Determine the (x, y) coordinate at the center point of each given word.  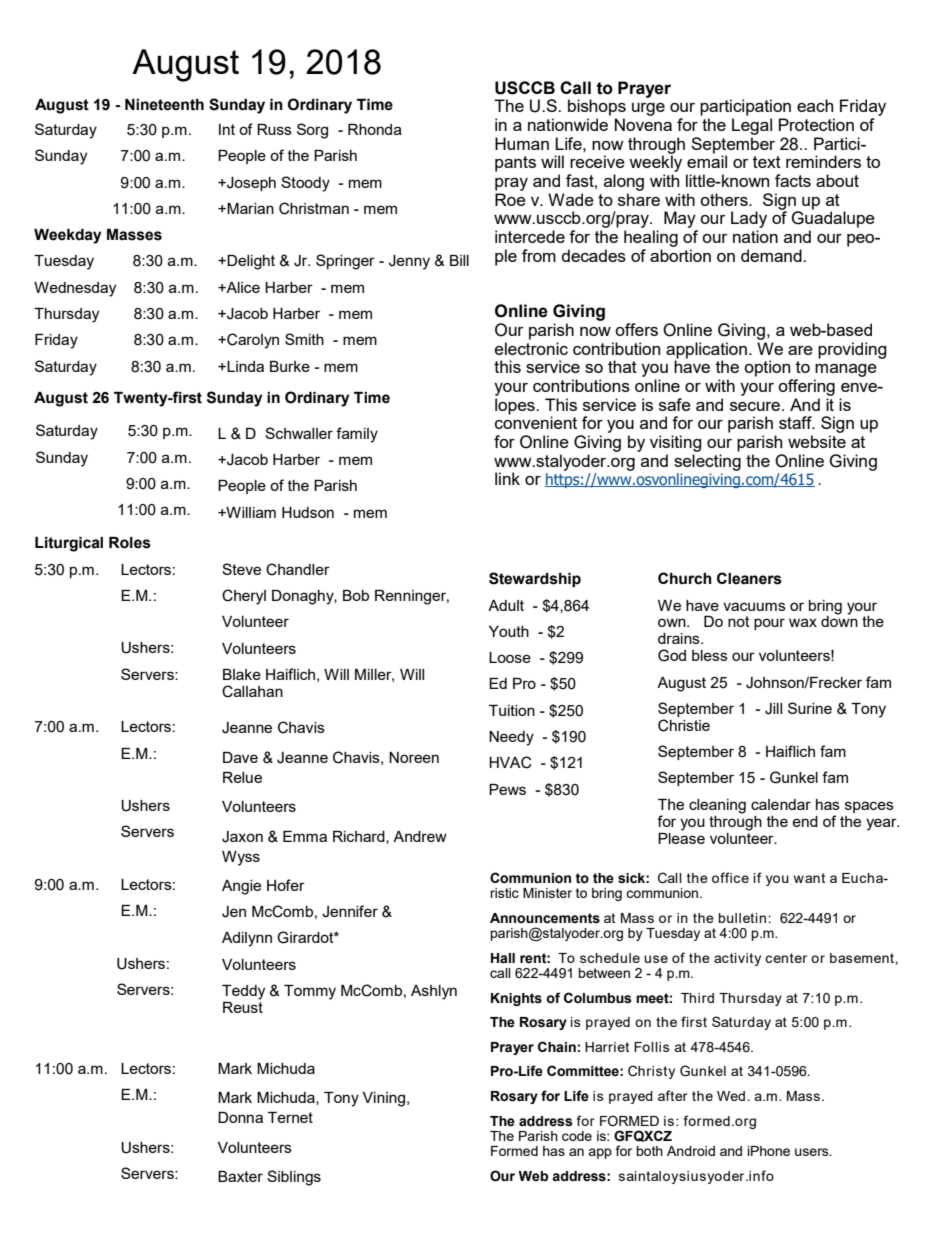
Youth (509, 631)
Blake (242, 674)
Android (691, 1151)
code (577, 1136)
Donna (240, 1117)
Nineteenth (164, 104)
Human (522, 143)
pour (769, 624)
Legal (752, 126)
